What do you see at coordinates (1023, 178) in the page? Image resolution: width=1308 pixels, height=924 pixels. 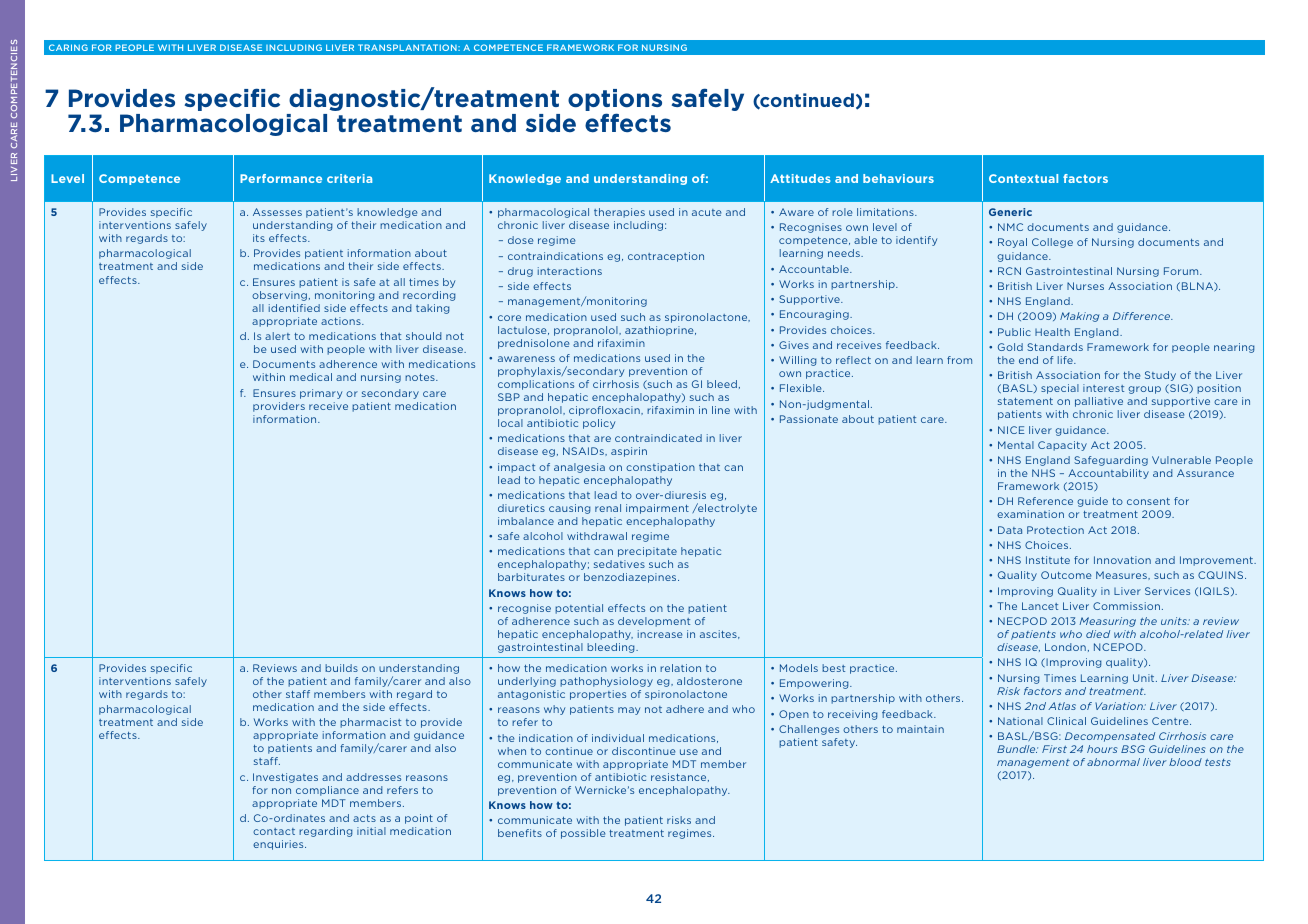 I see `Contextual` at bounding box center [1023, 178].
